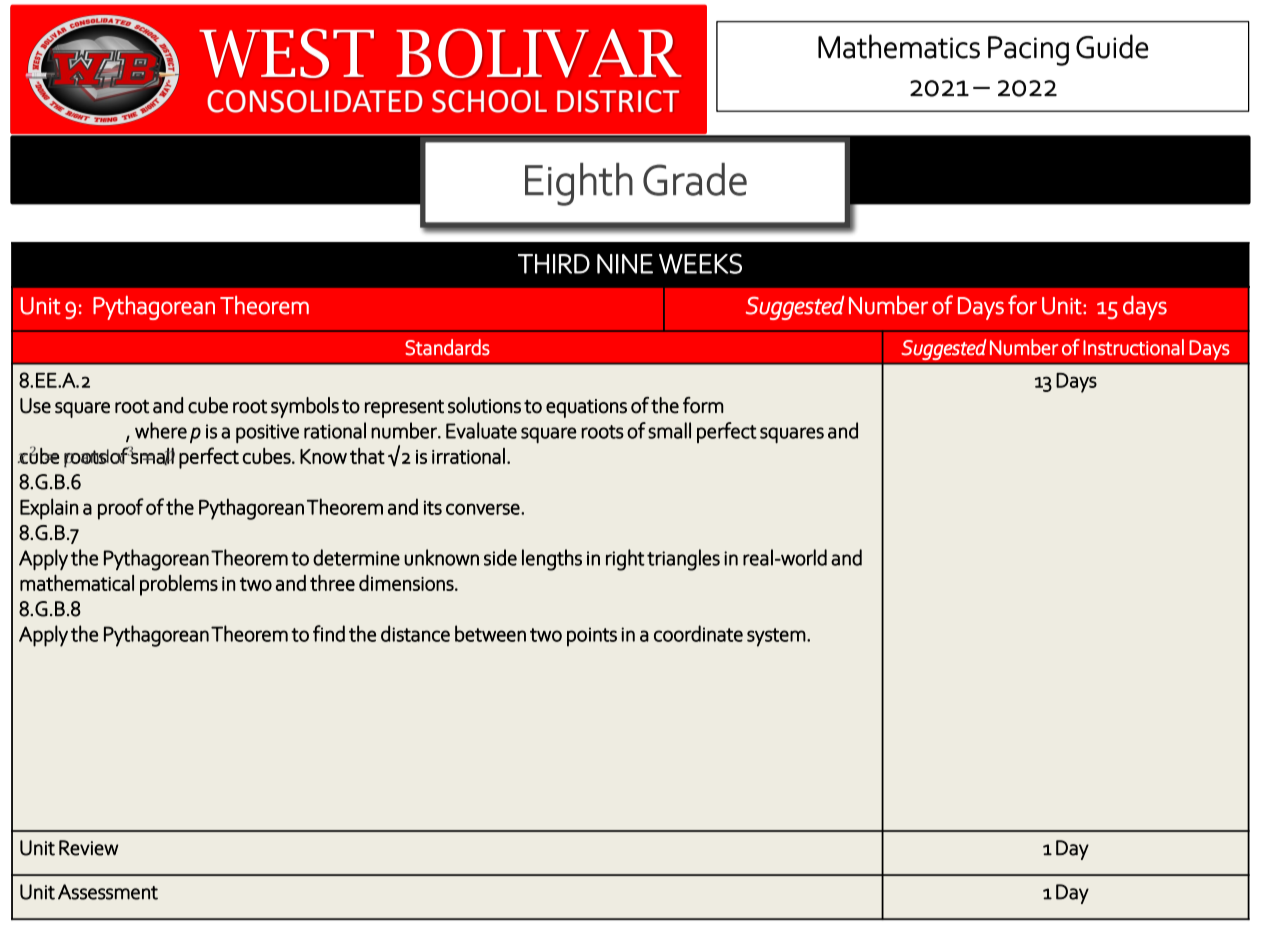 The image size is (1270, 952). Describe the element at coordinates (89, 848) in the image. I see `Review` at that location.
